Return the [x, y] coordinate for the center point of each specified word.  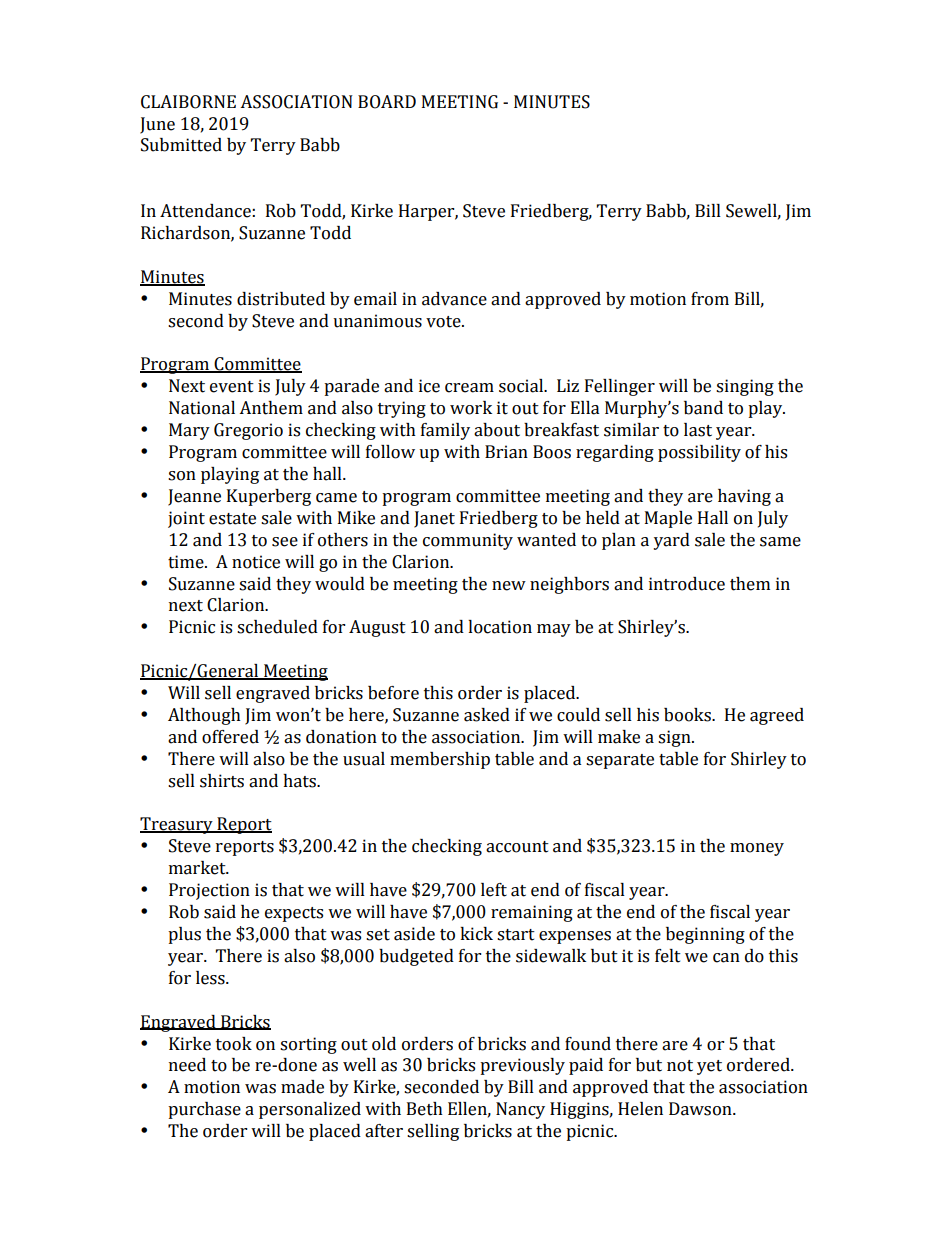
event [232, 387]
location [500, 627]
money [757, 849]
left [494, 890]
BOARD [387, 102]
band [703, 408]
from [710, 299]
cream [469, 388]
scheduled [277, 627]
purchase [204, 1110]
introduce [687, 584]
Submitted [181, 145]
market [198, 868]
